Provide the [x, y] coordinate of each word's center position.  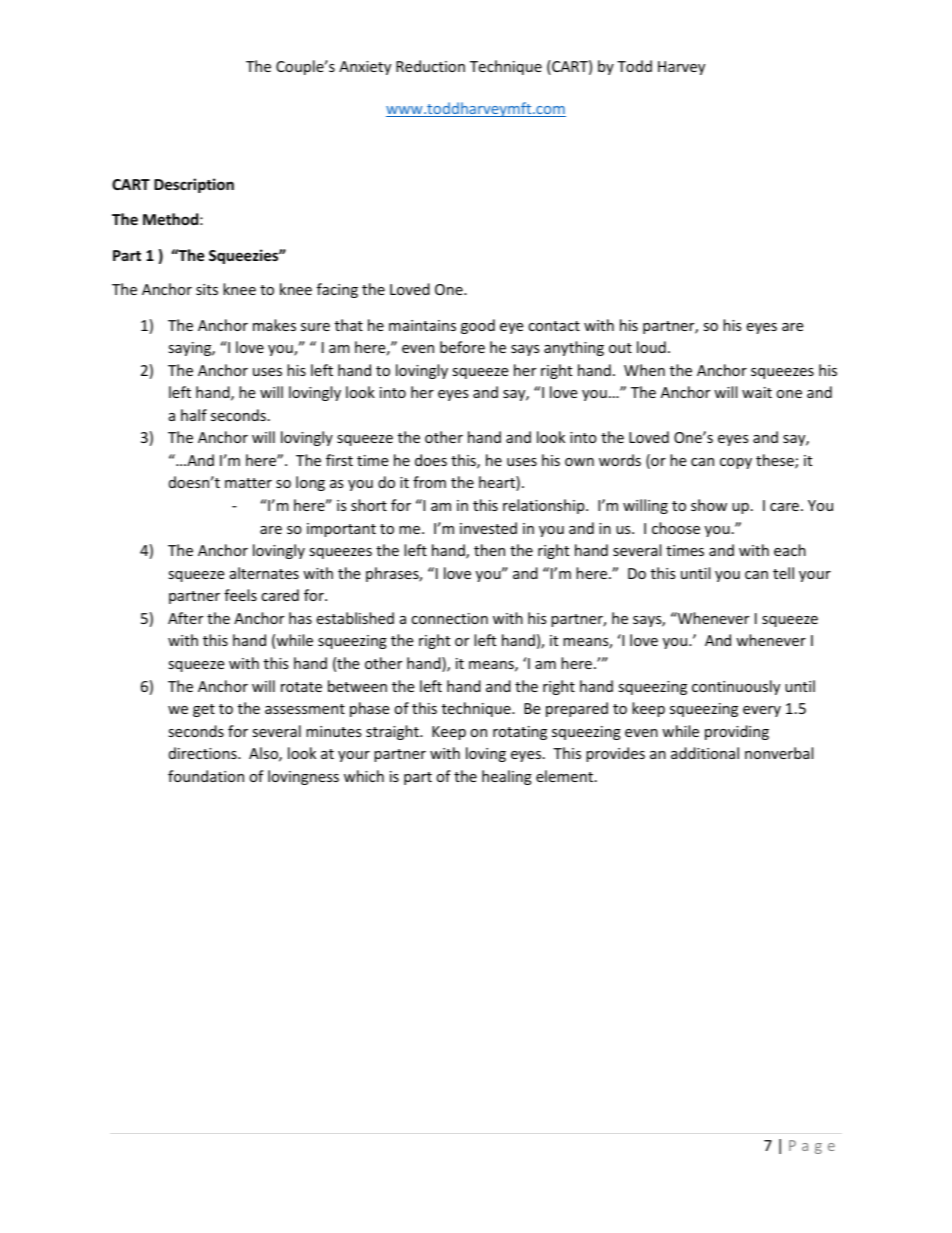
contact [554, 326]
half [194, 415]
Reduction [430, 66]
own [579, 462]
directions [204, 753]
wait [757, 392]
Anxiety [365, 68]
